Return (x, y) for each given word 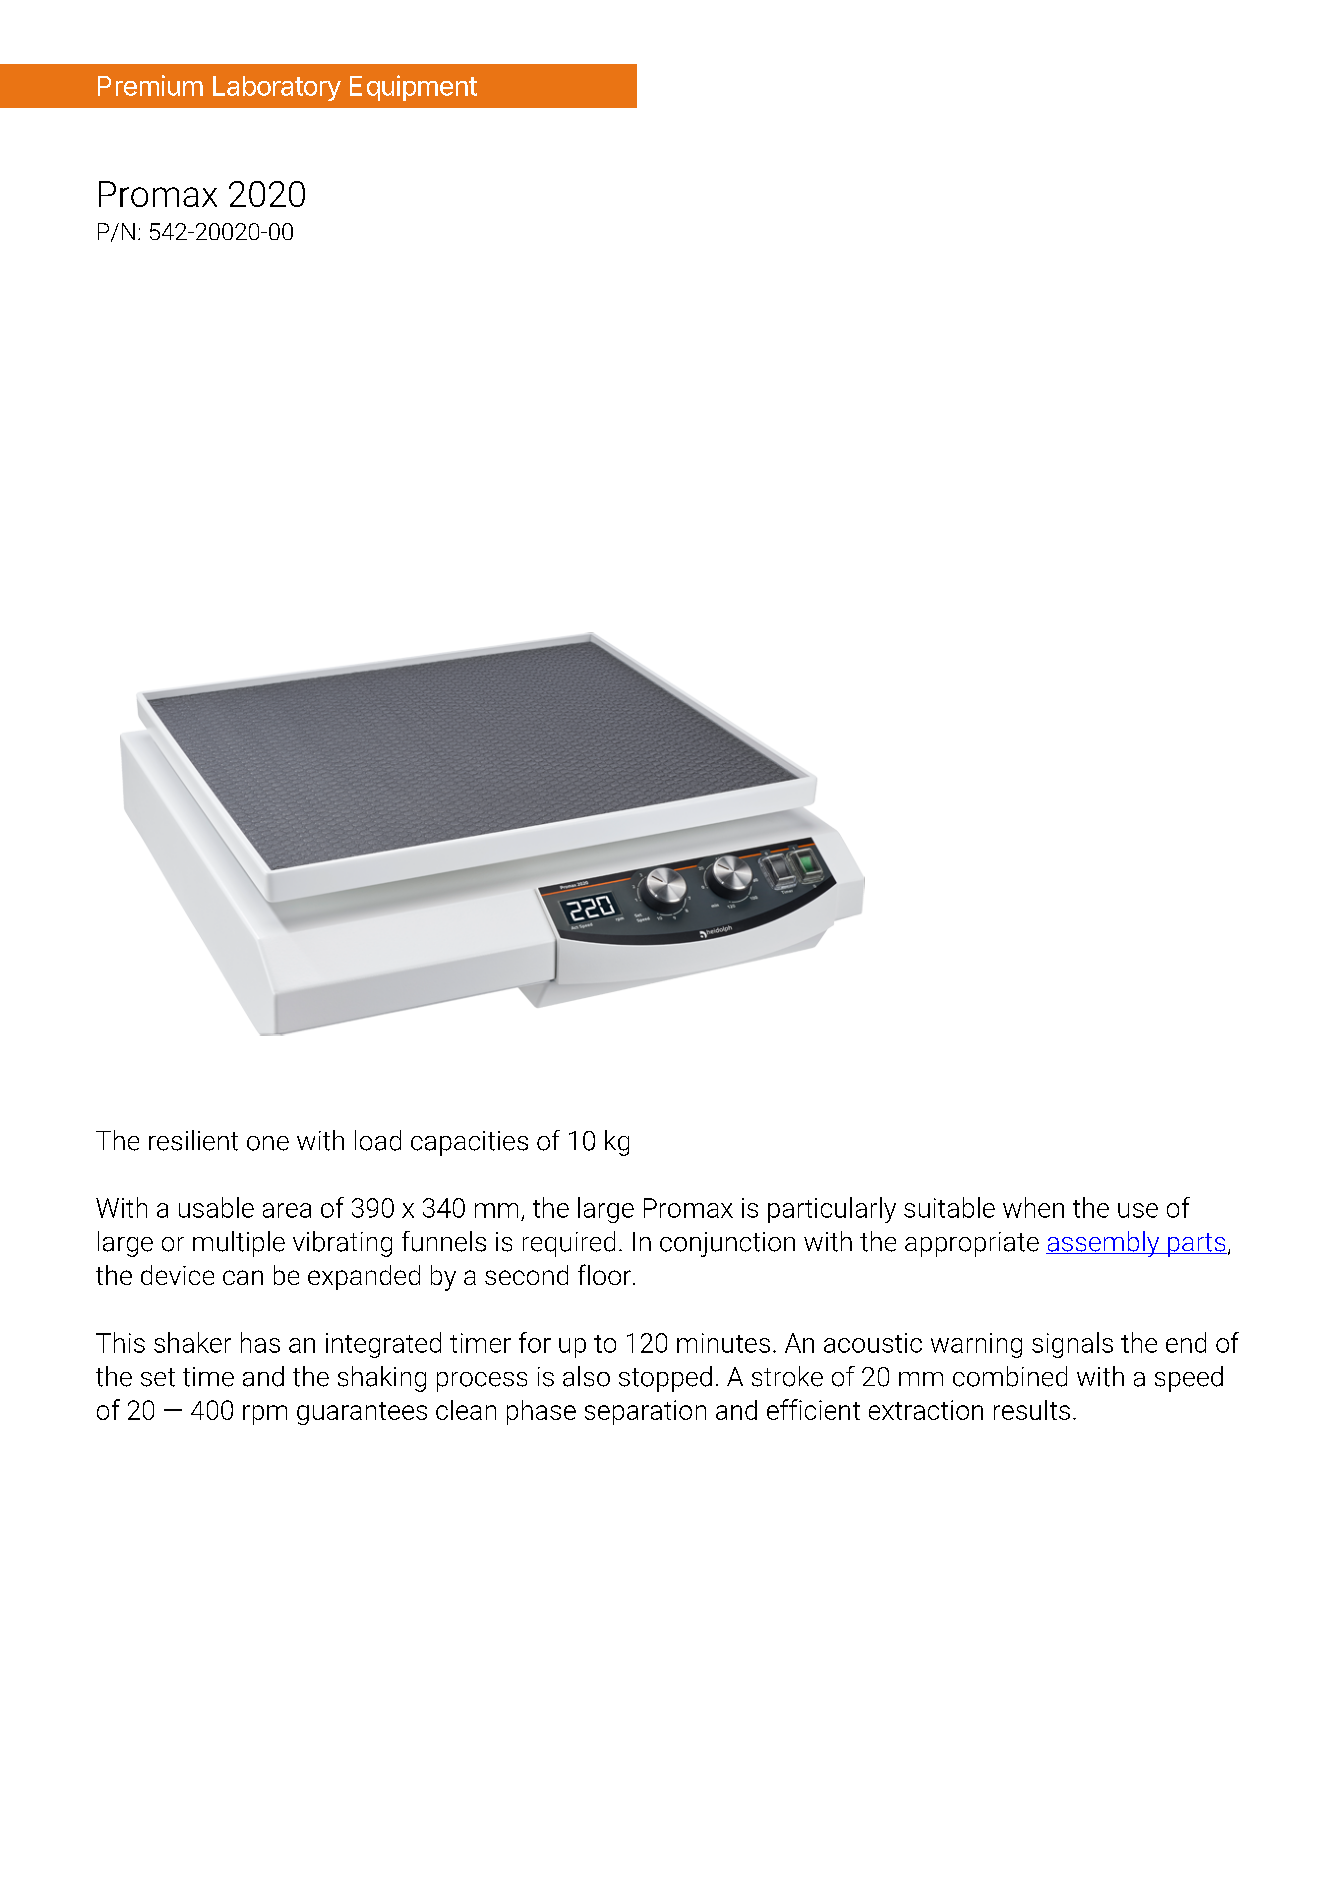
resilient (193, 1140)
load (378, 1140)
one (268, 1143)
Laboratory (277, 88)
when (1033, 1207)
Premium (150, 85)
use (1138, 1210)
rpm (265, 1415)
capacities (469, 1143)
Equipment (413, 88)
